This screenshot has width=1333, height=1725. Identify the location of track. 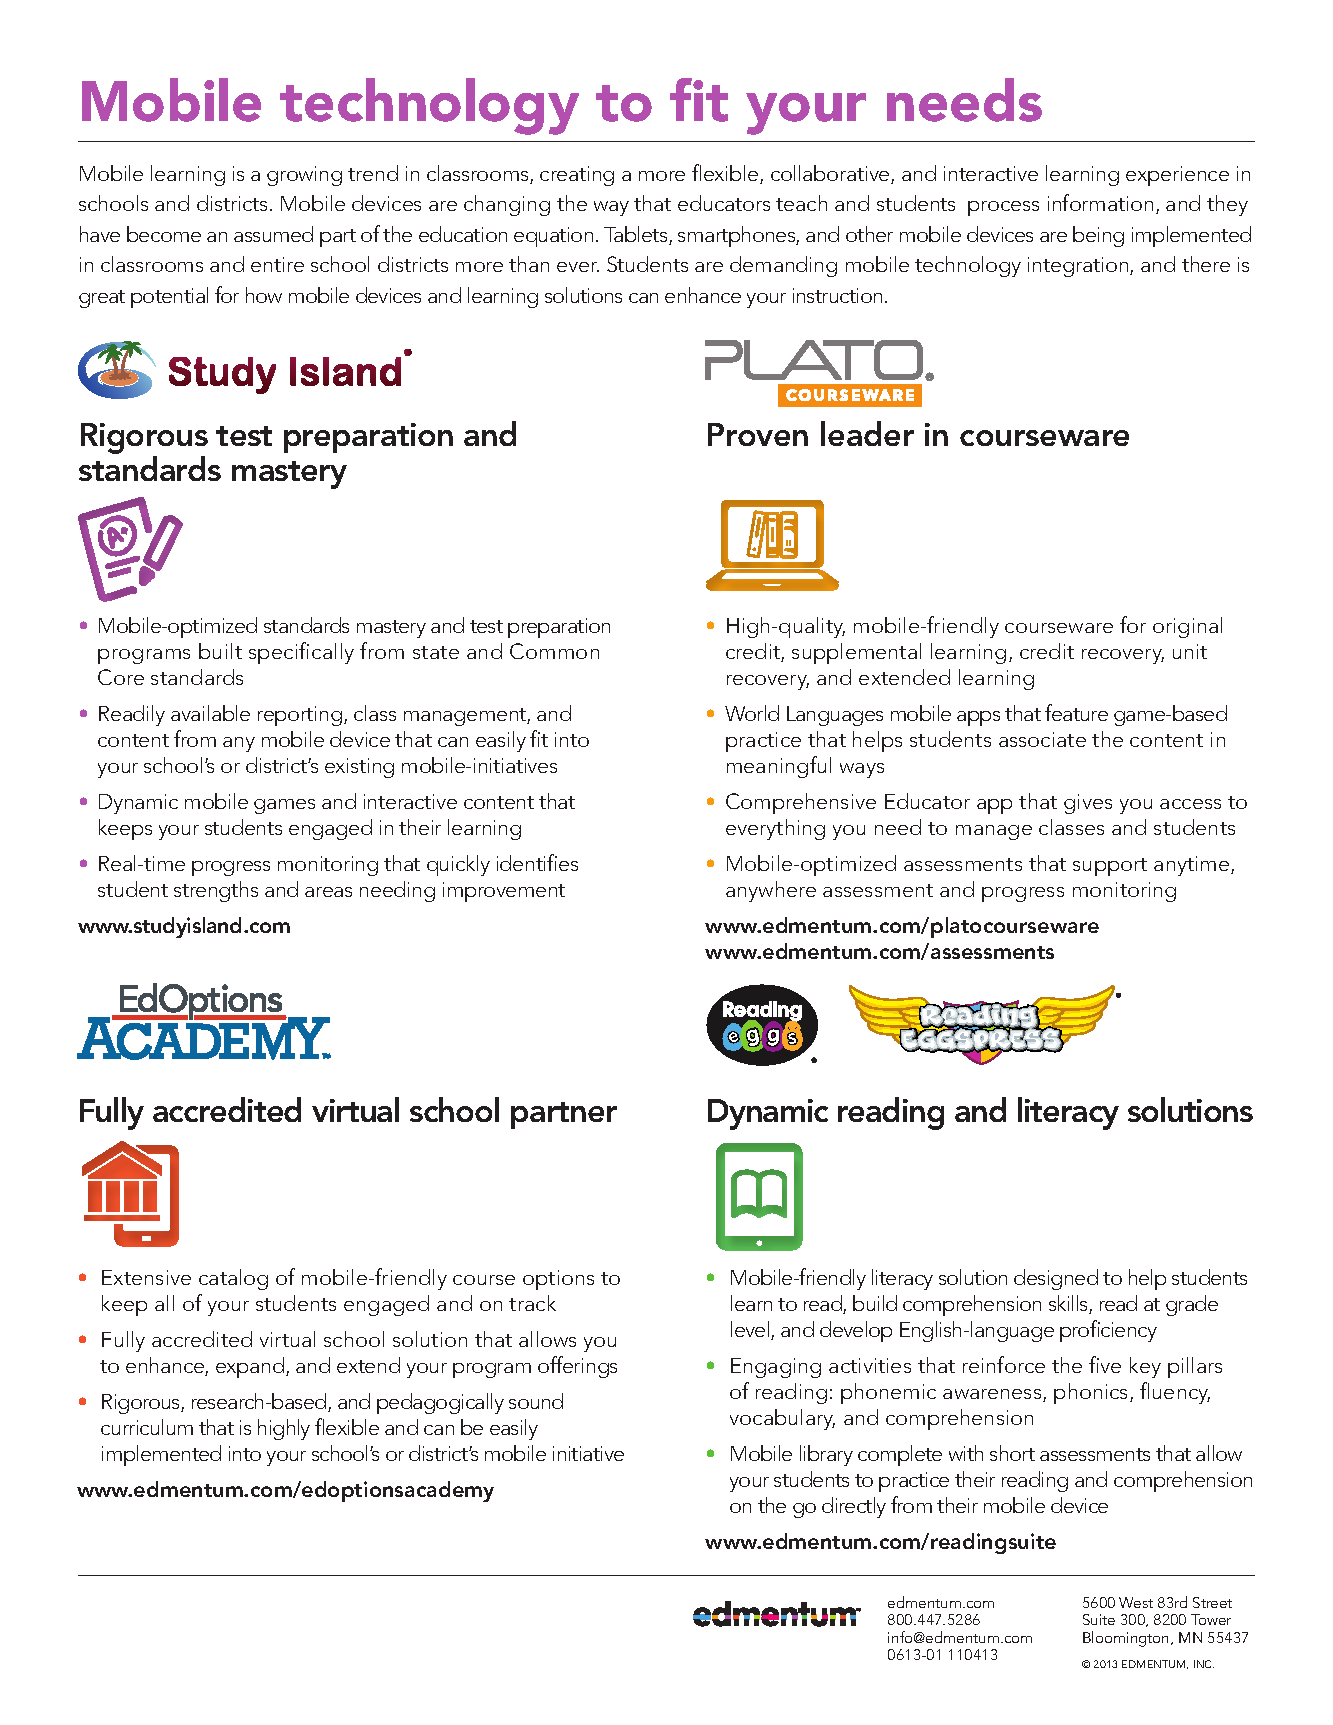
(532, 1303).
